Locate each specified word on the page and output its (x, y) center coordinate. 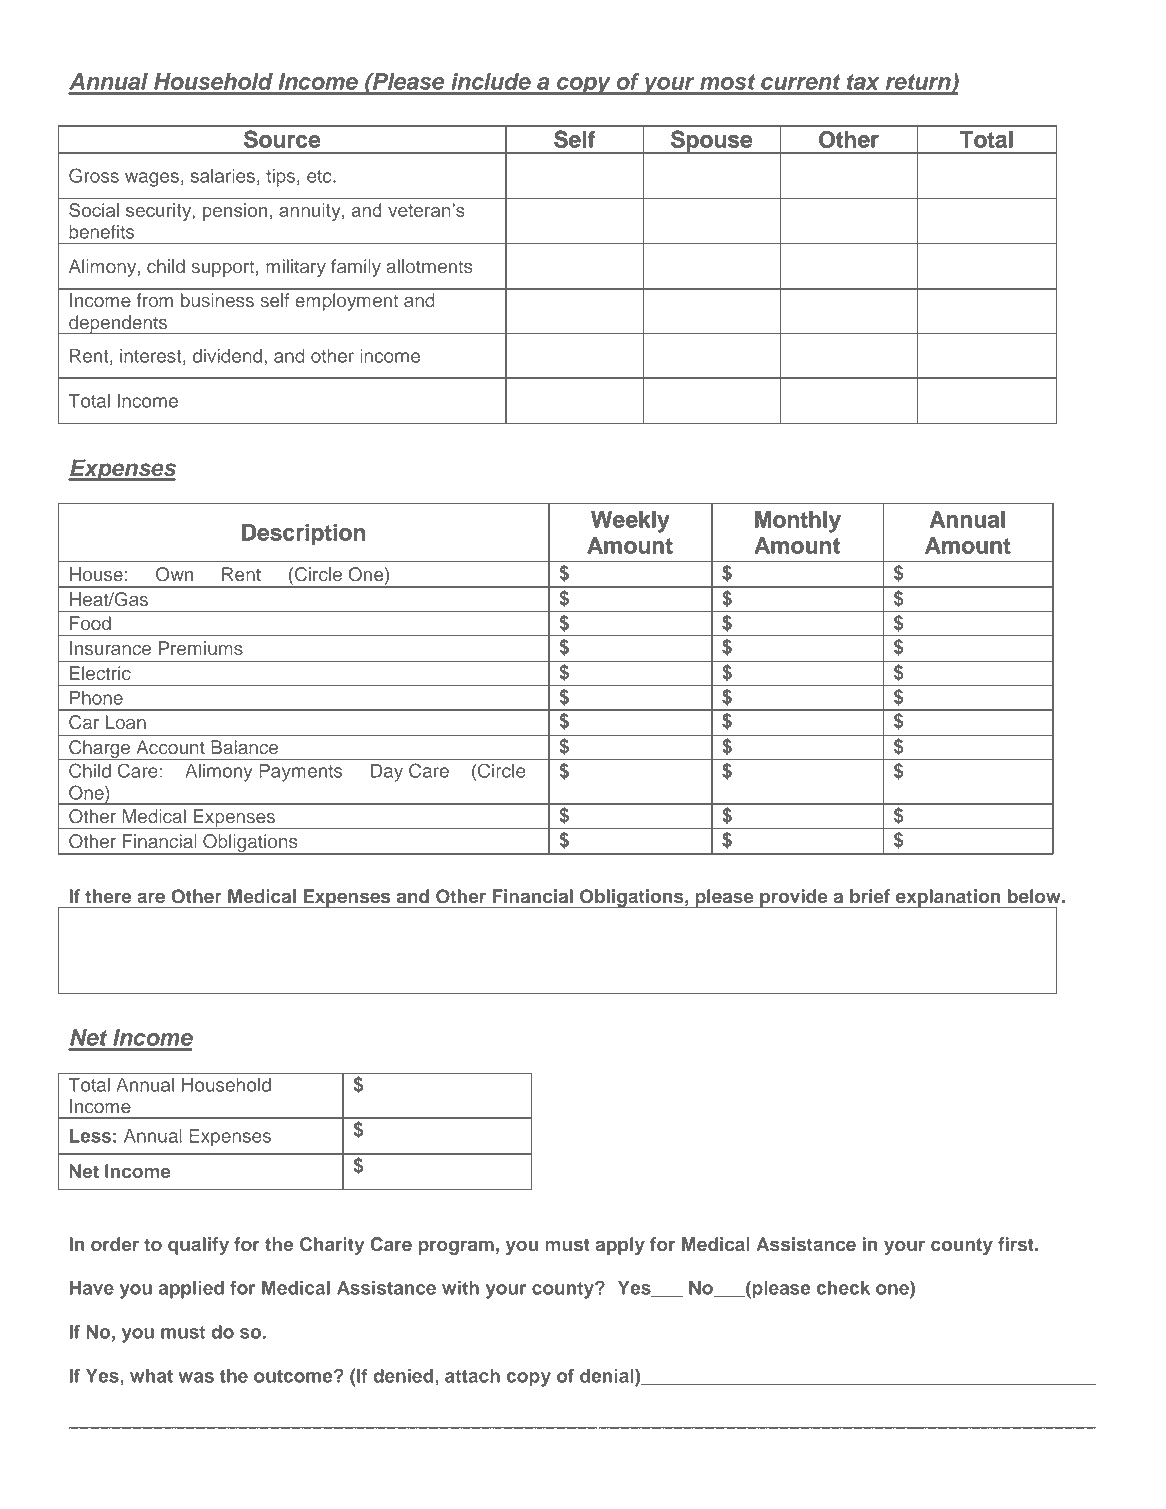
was (196, 1377)
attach (472, 1376)
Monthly (798, 522)
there (108, 896)
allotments (429, 266)
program (456, 1247)
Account (170, 747)
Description (303, 534)
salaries (223, 176)
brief (870, 896)
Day (387, 773)
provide (794, 898)
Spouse (712, 142)
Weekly (630, 522)
